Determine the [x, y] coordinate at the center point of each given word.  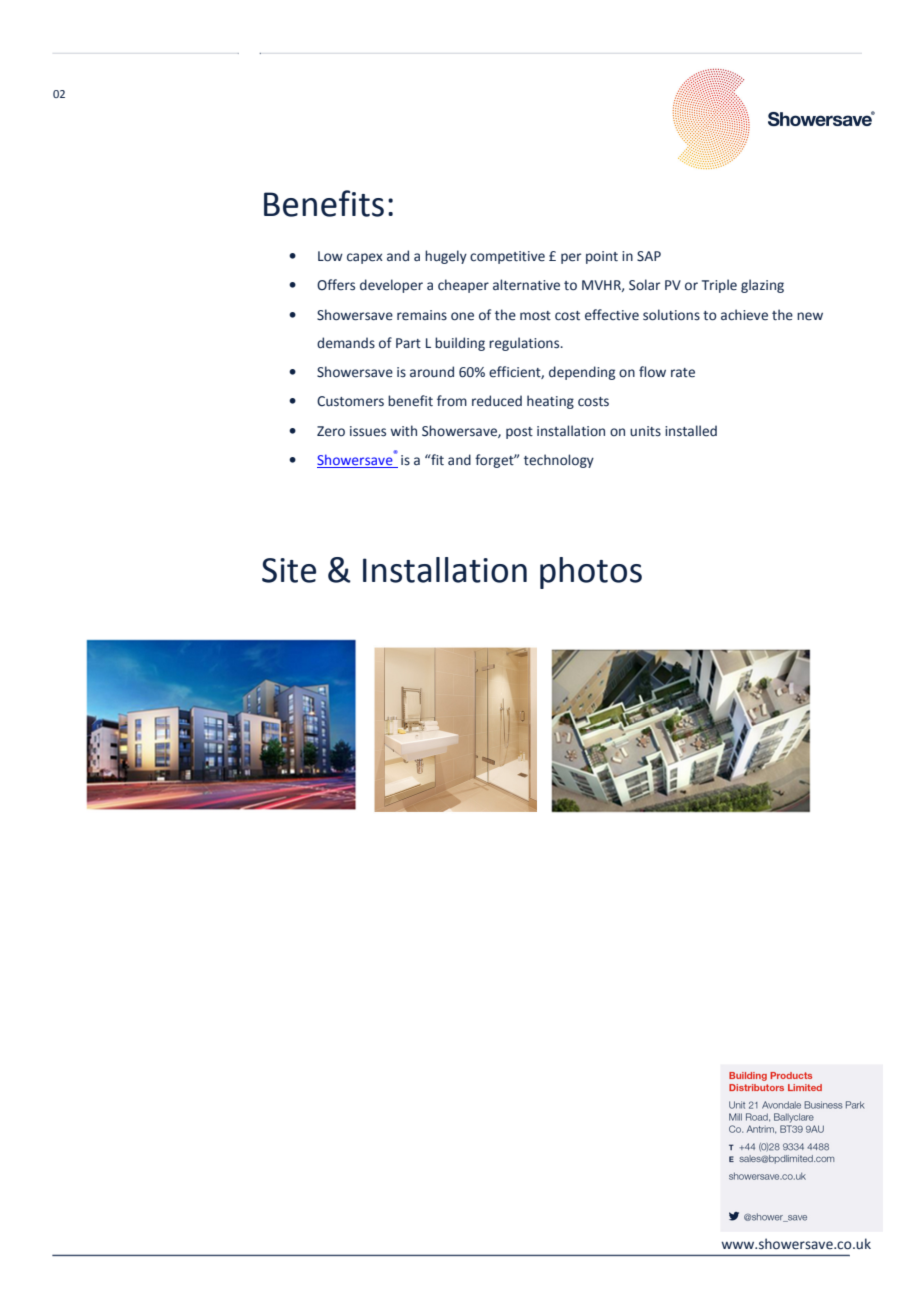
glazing [762, 286]
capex [365, 258]
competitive [507, 257]
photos [591, 573]
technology [559, 461]
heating [550, 402]
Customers [350, 401]
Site [289, 570]
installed [691, 431]
